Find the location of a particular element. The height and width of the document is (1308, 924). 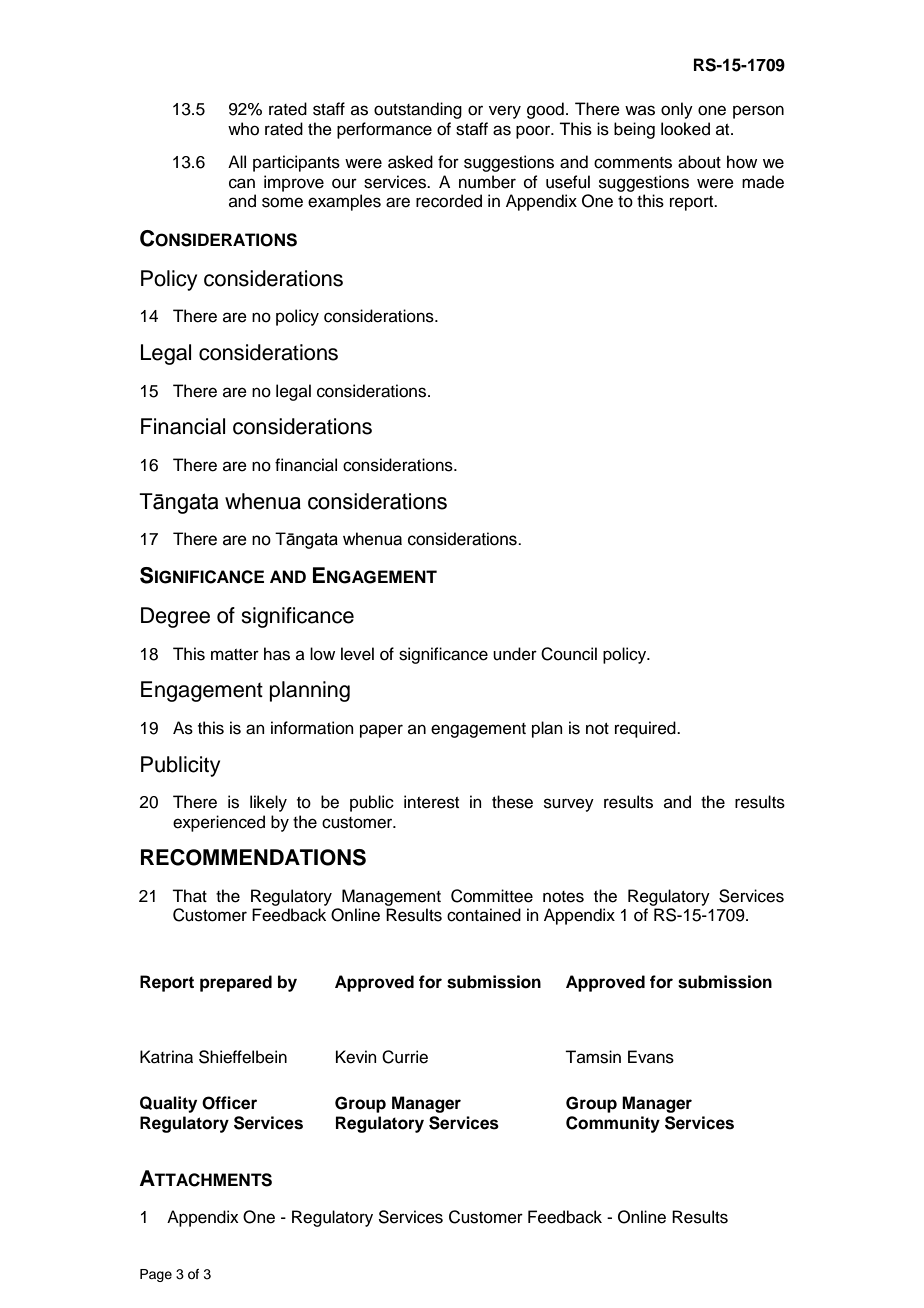

under is located at coordinates (515, 654).
